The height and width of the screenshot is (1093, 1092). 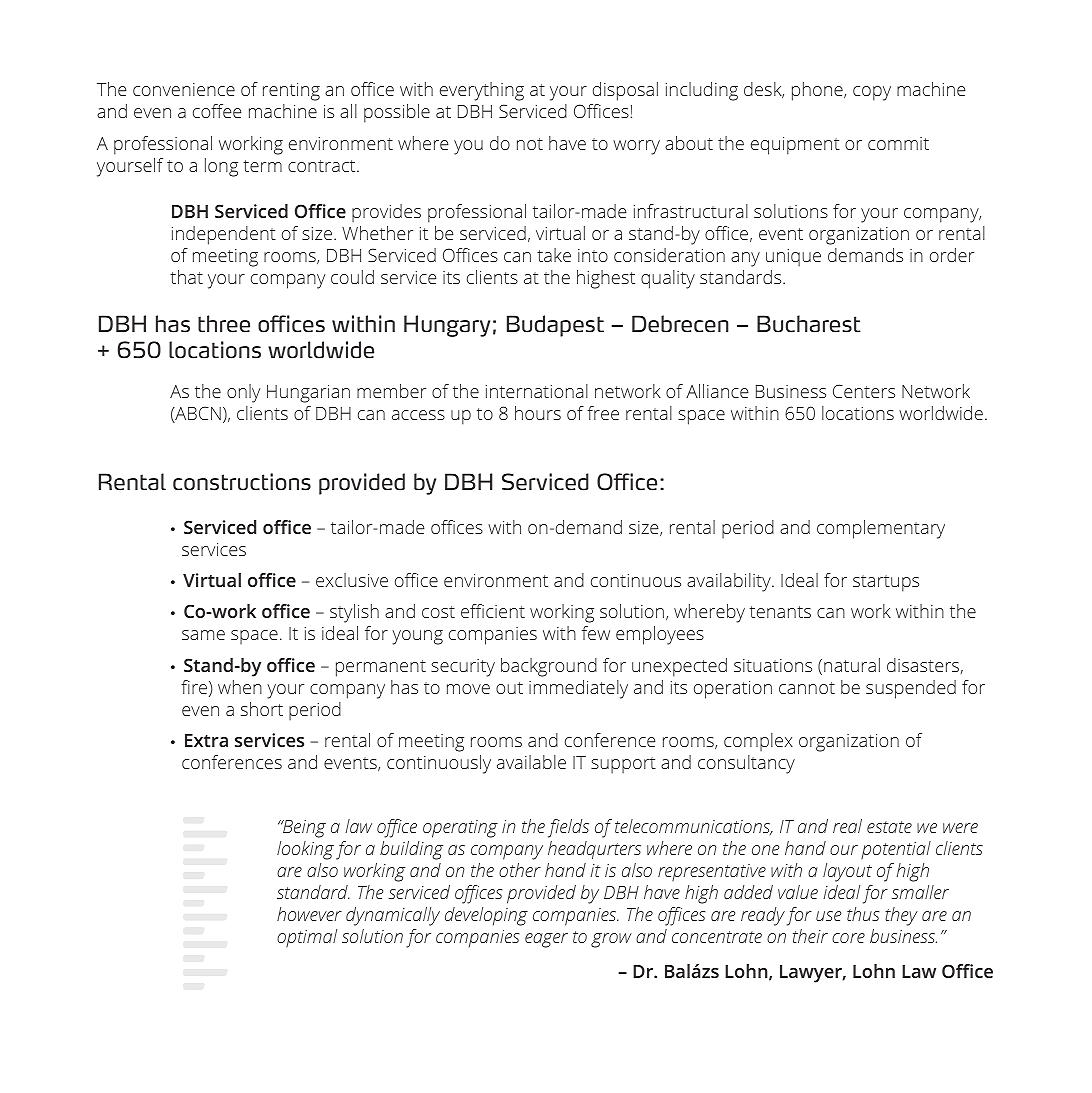 I want to click on copy, so click(x=872, y=93).
